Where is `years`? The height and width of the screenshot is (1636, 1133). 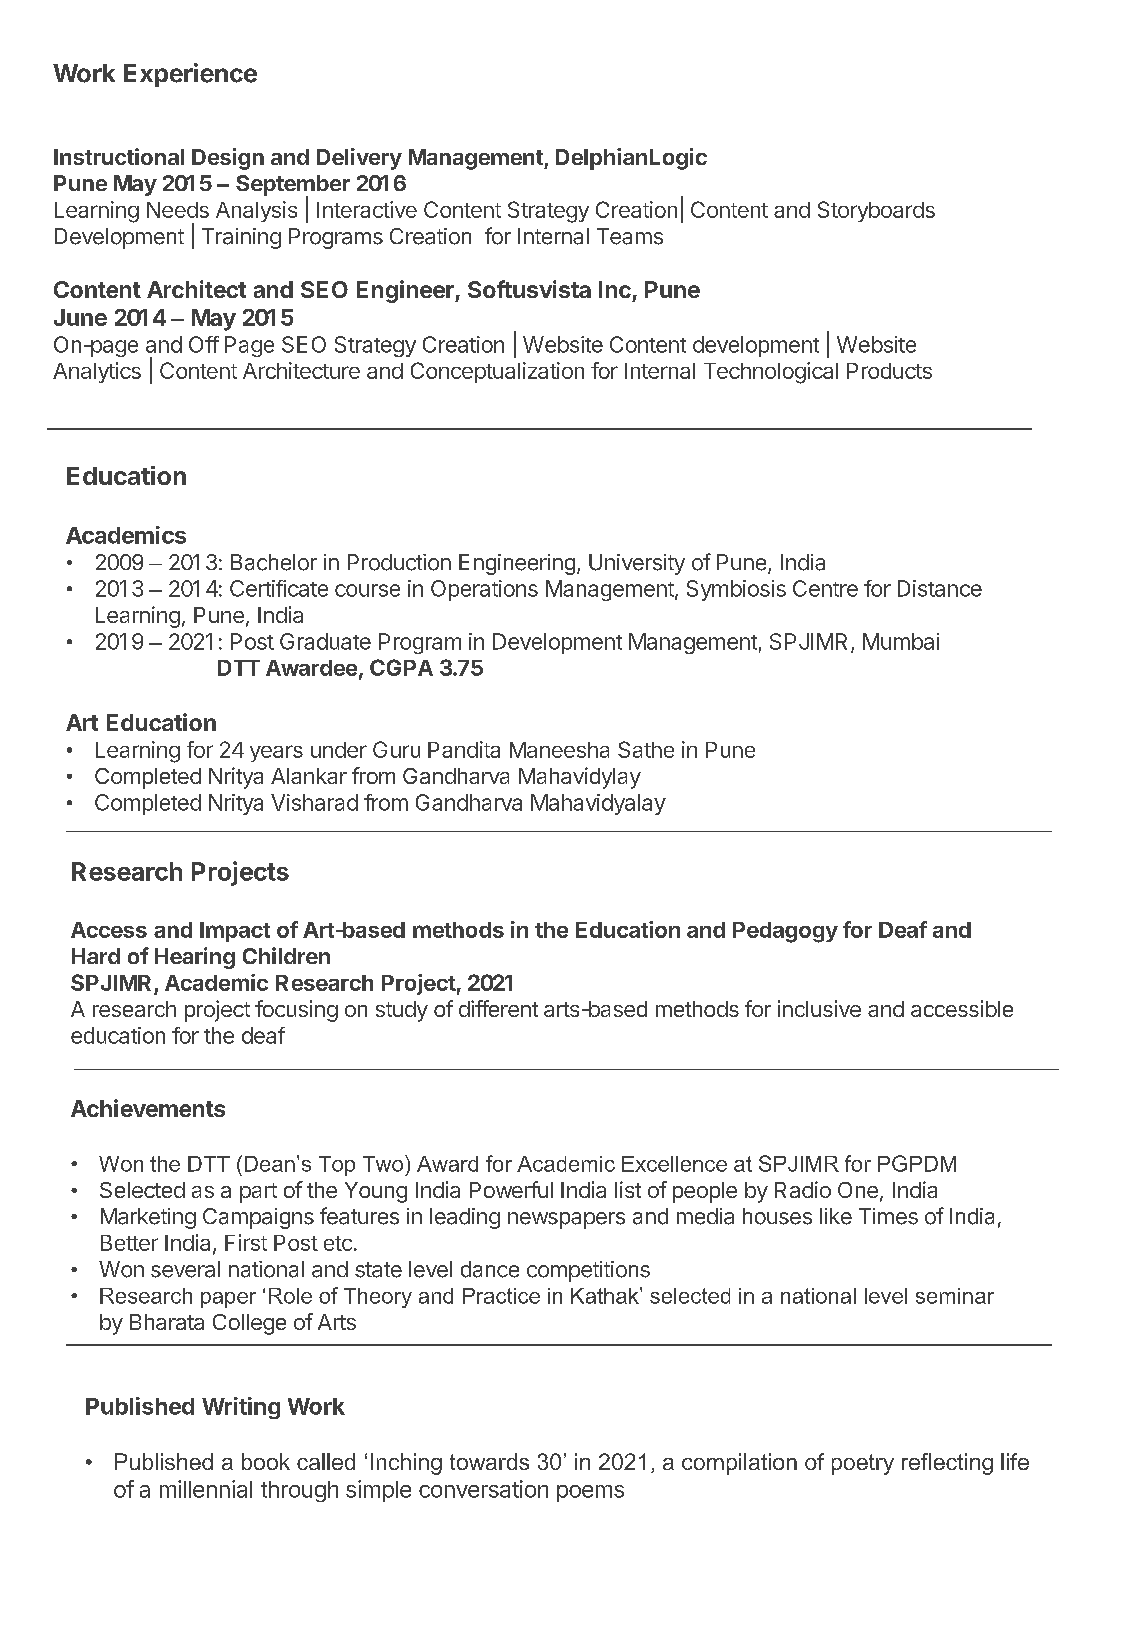
years is located at coordinates (276, 753).
